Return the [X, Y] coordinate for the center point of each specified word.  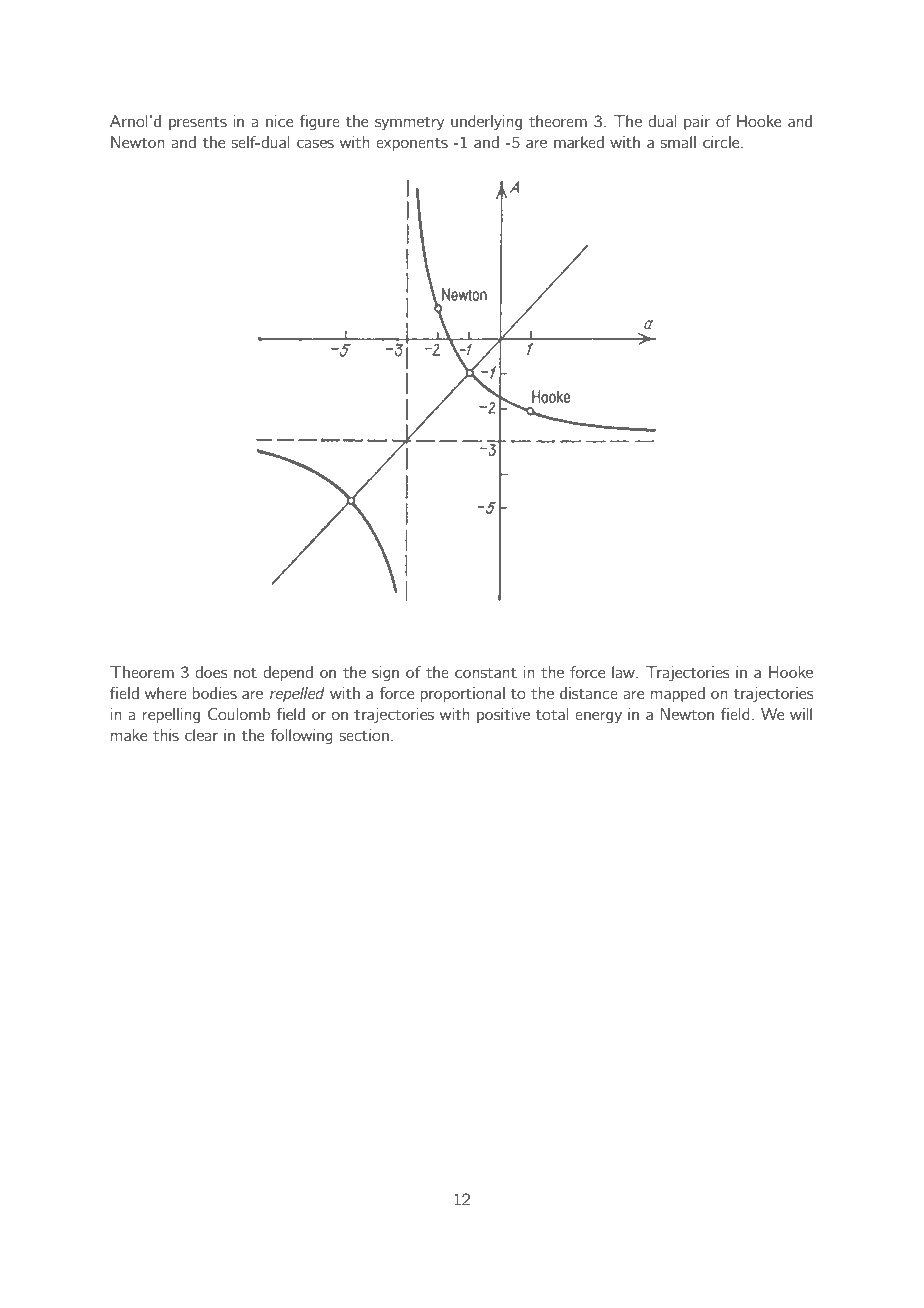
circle [722, 142]
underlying [486, 122]
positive [503, 715]
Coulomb [239, 714]
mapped [678, 694]
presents [198, 123]
